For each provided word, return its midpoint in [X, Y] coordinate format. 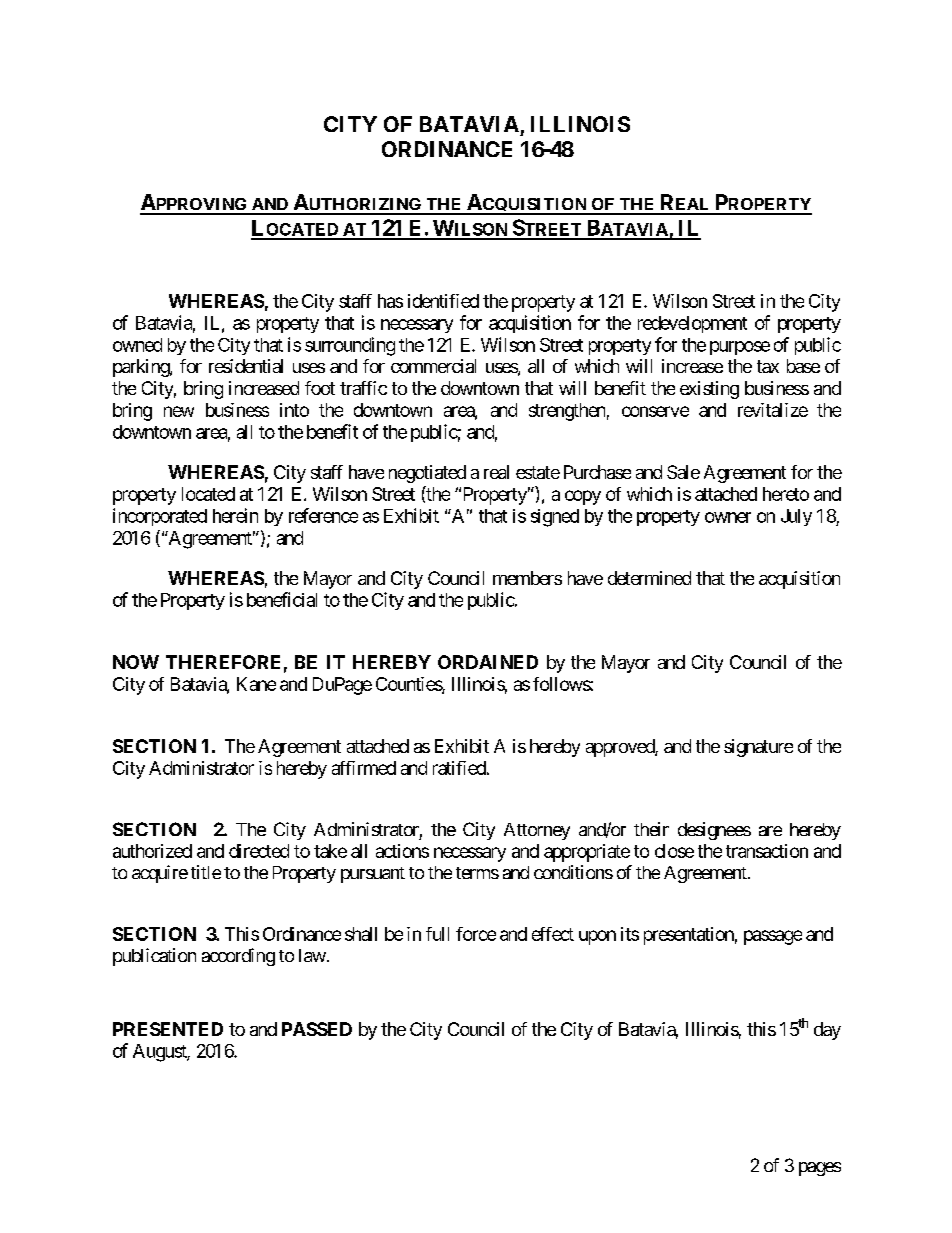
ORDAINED [488, 662]
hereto [786, 494]
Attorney [537, 831]
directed [259, 851]
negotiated [427, 474]
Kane [256, 684]
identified [443, 301]
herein [235, 515]
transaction [767, 851]
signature [758, 748]
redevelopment [692, 324]
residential [246, 366]
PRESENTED [168, 1029]
